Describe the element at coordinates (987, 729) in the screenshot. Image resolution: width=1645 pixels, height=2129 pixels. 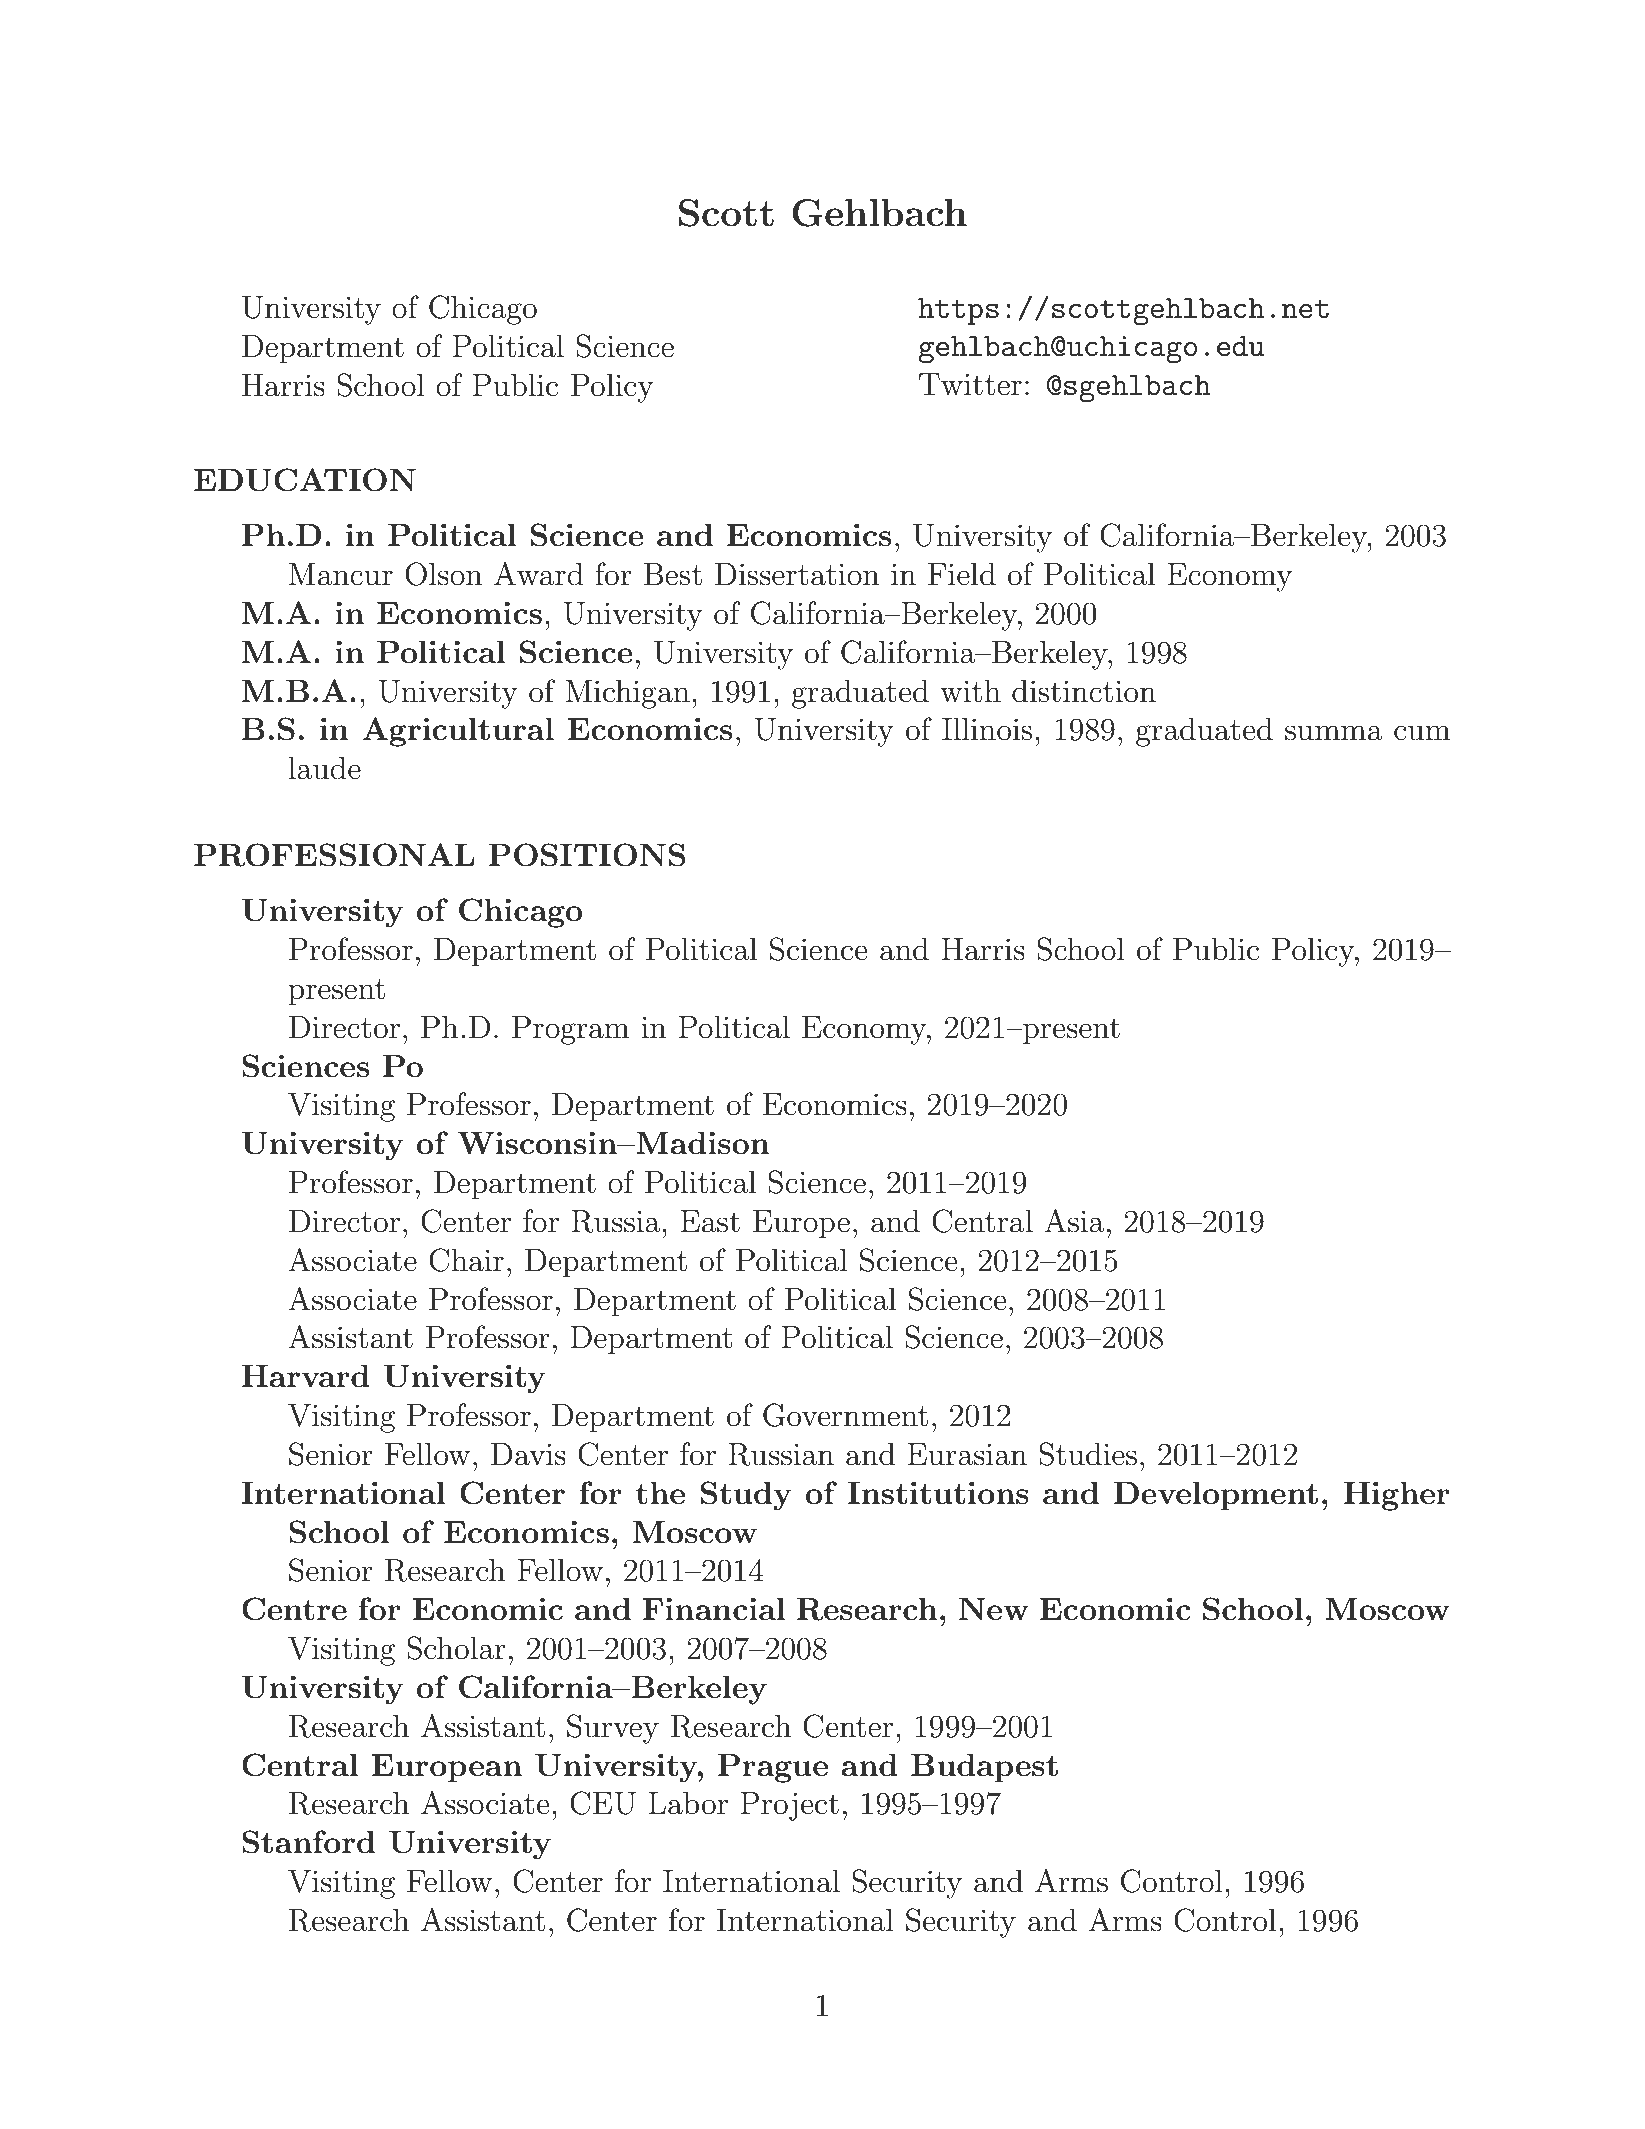
I see `Illinois` at that location.
